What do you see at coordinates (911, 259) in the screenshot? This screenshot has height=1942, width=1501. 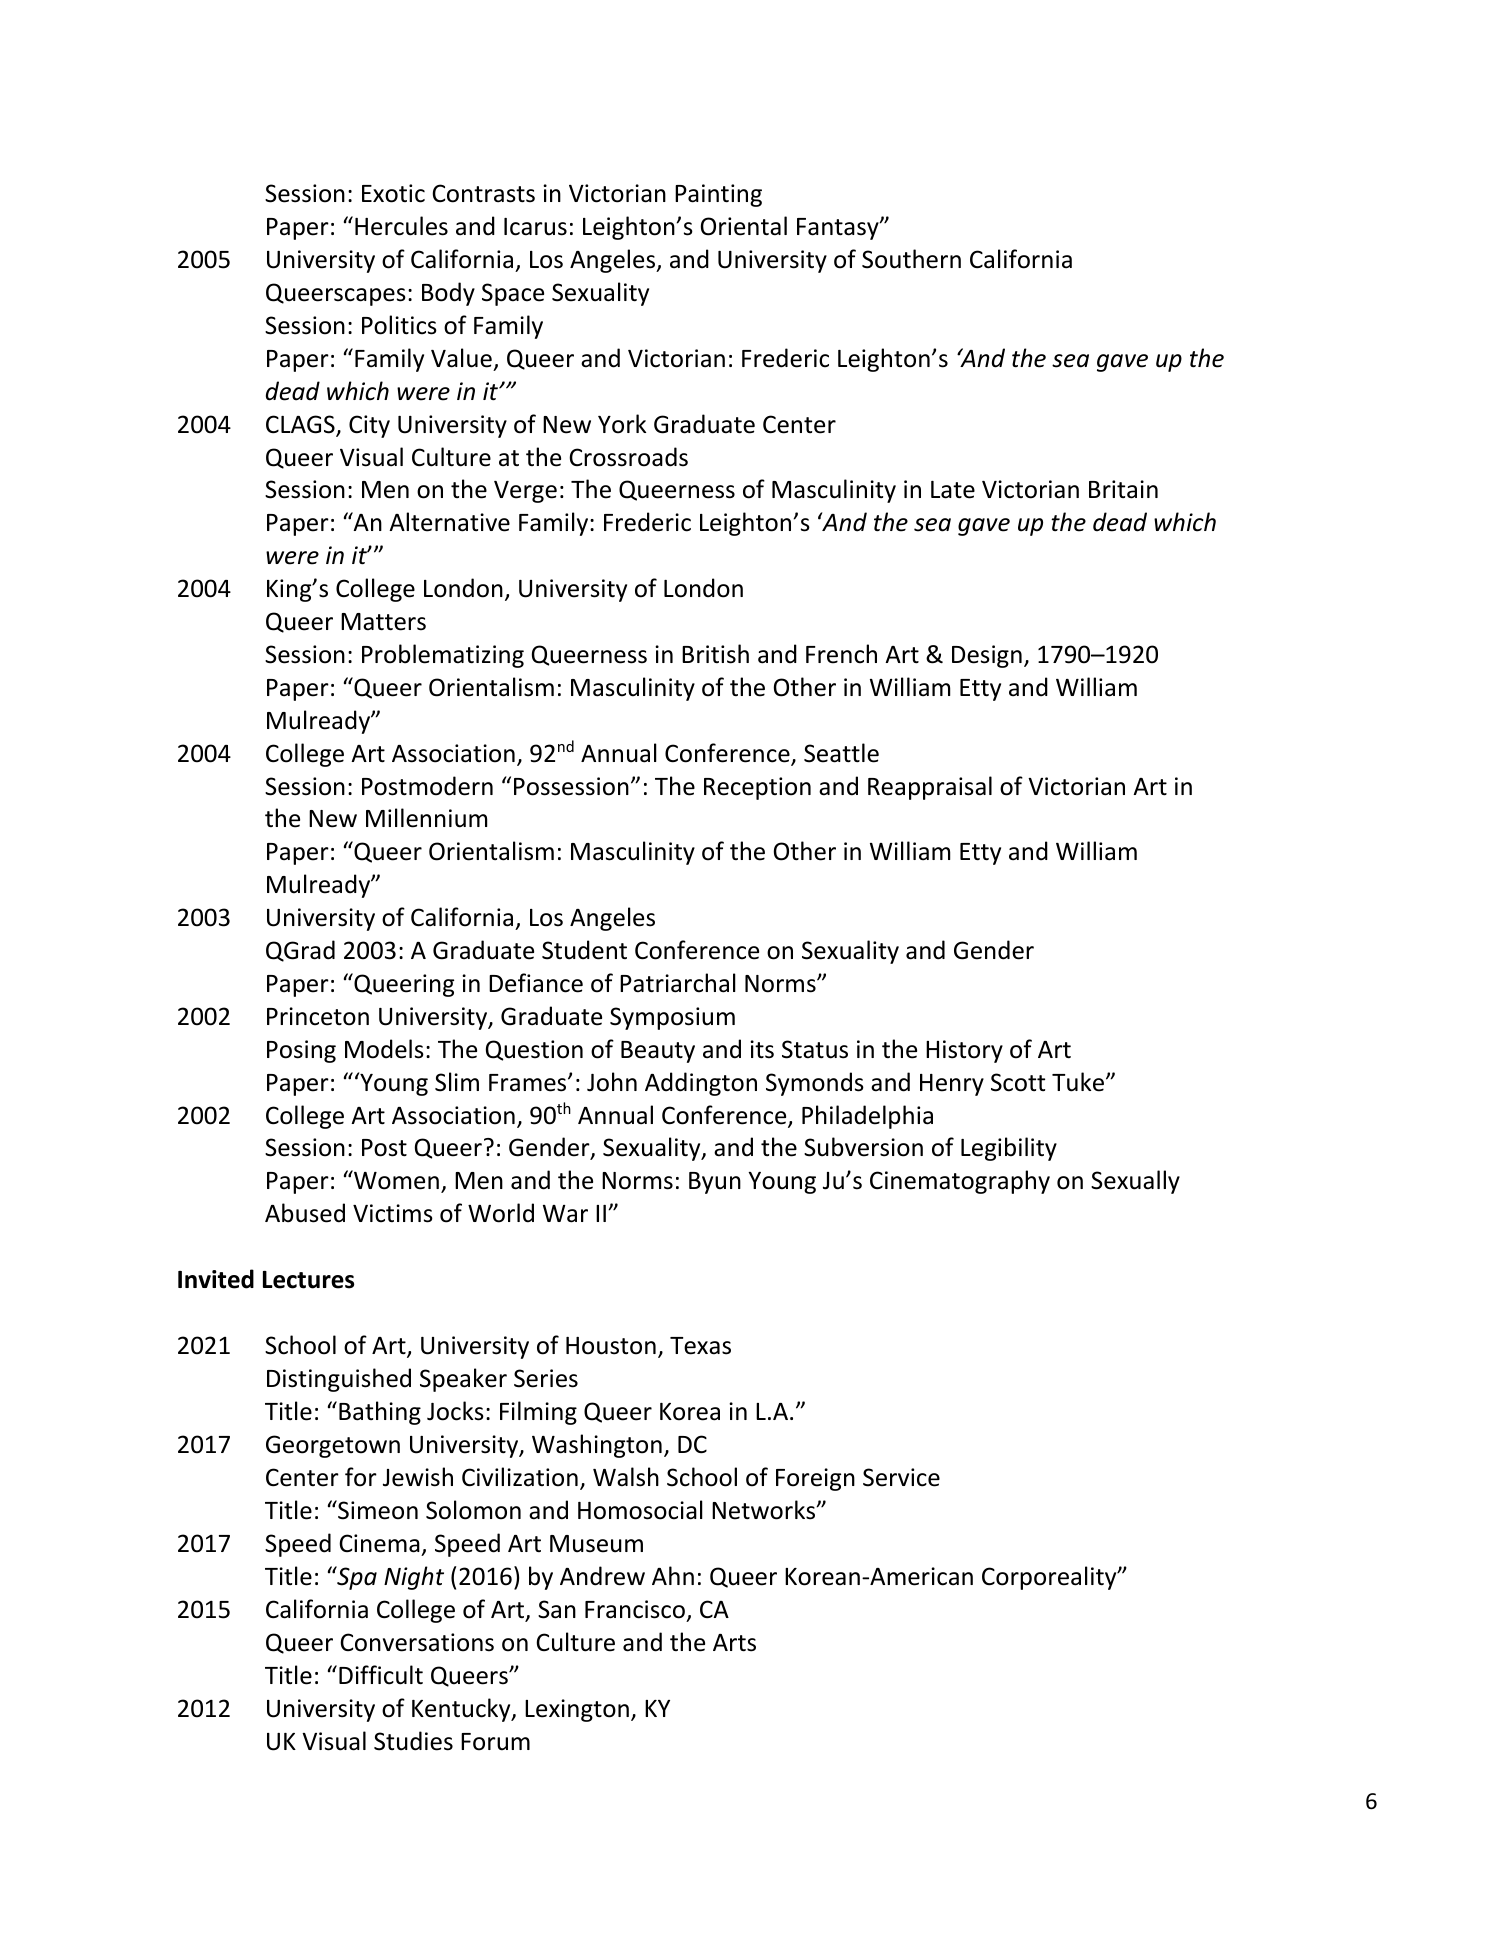 I see `Southern` at bounding box center [911, 259].
